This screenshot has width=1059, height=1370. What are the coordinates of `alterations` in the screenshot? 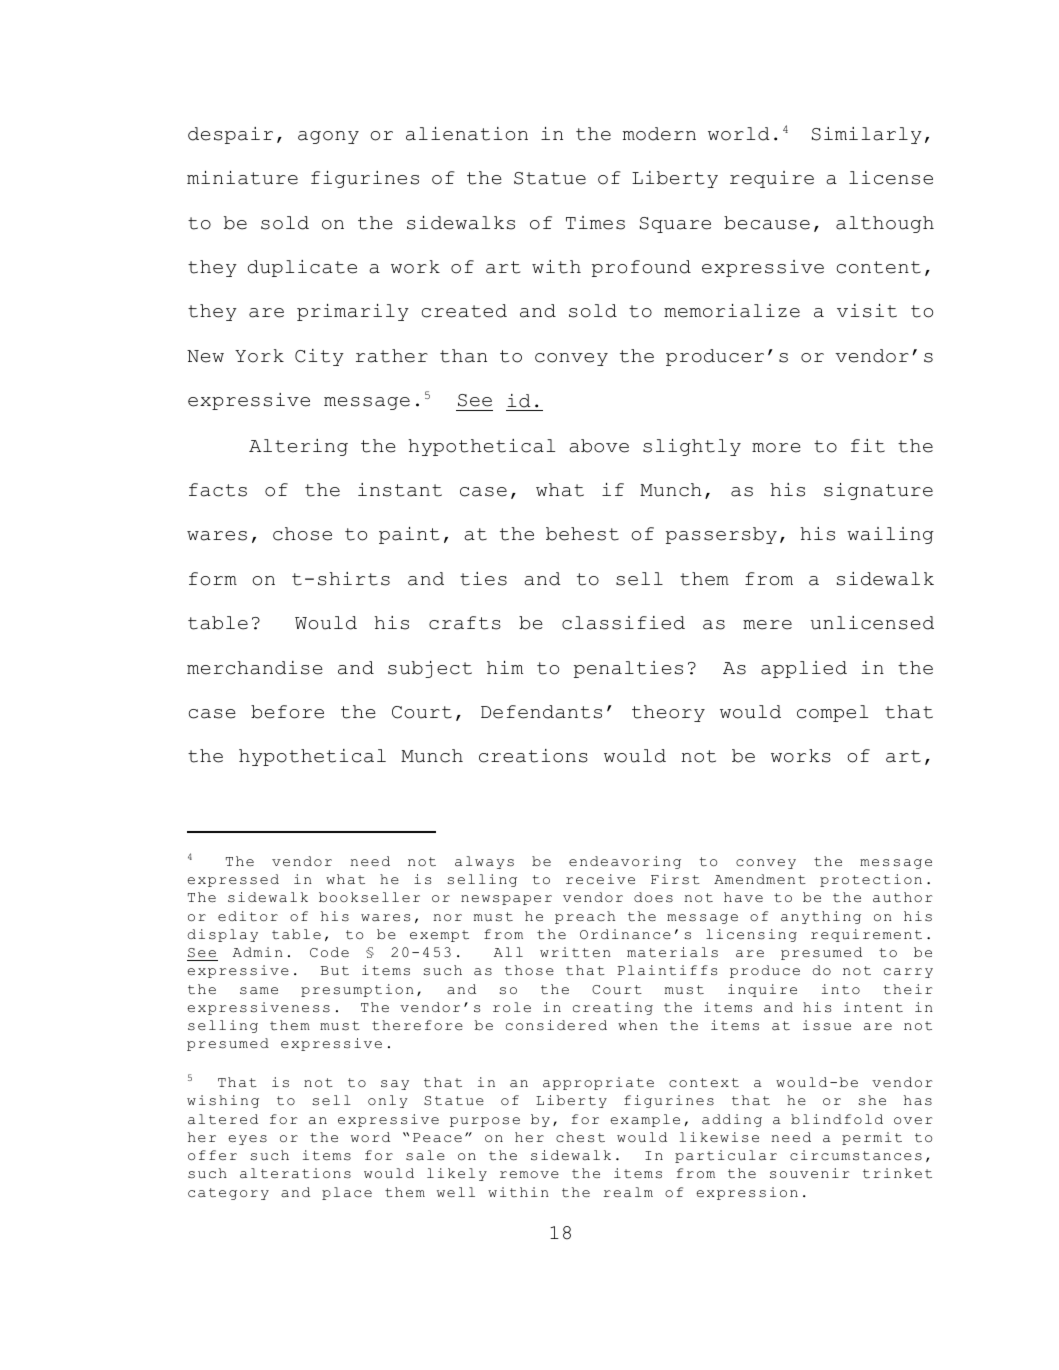 It's located at (295, 1173).
